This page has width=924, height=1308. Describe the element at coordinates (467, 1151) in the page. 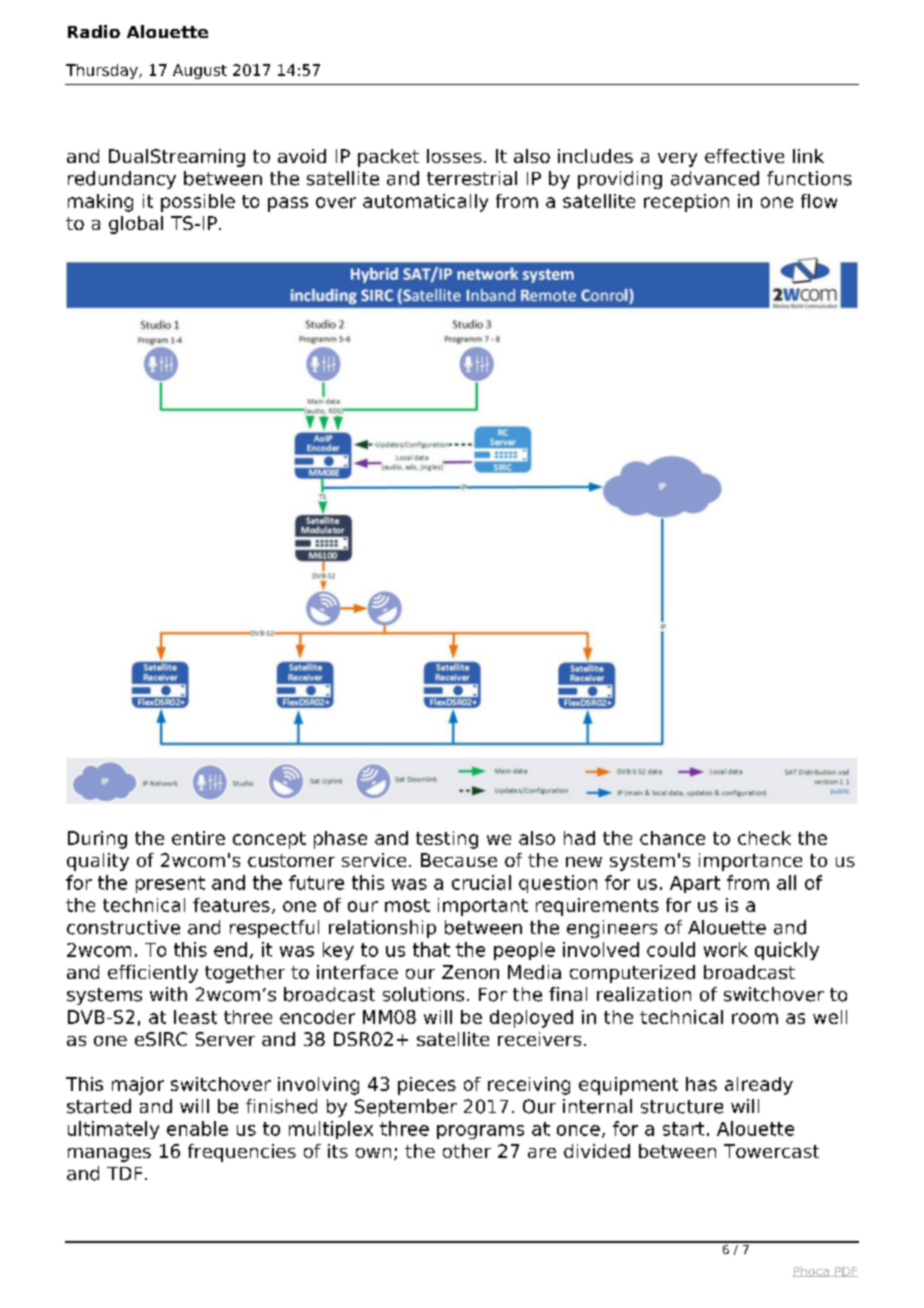

I see `other` at that location.
